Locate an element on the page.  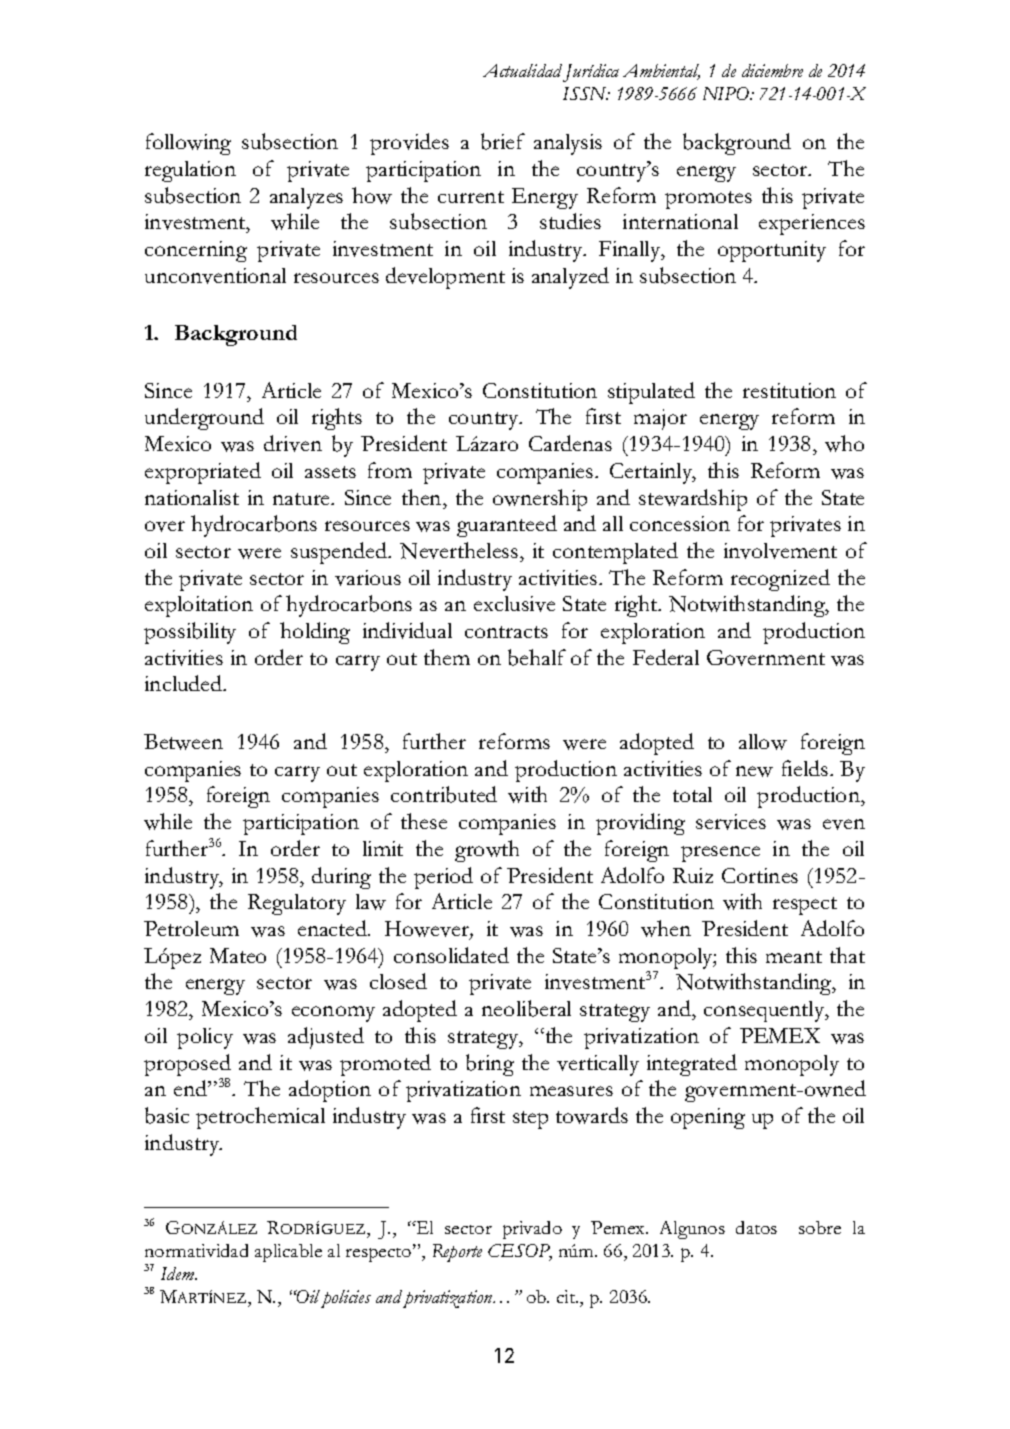
Mateo is located at coordinates (238, 955).
